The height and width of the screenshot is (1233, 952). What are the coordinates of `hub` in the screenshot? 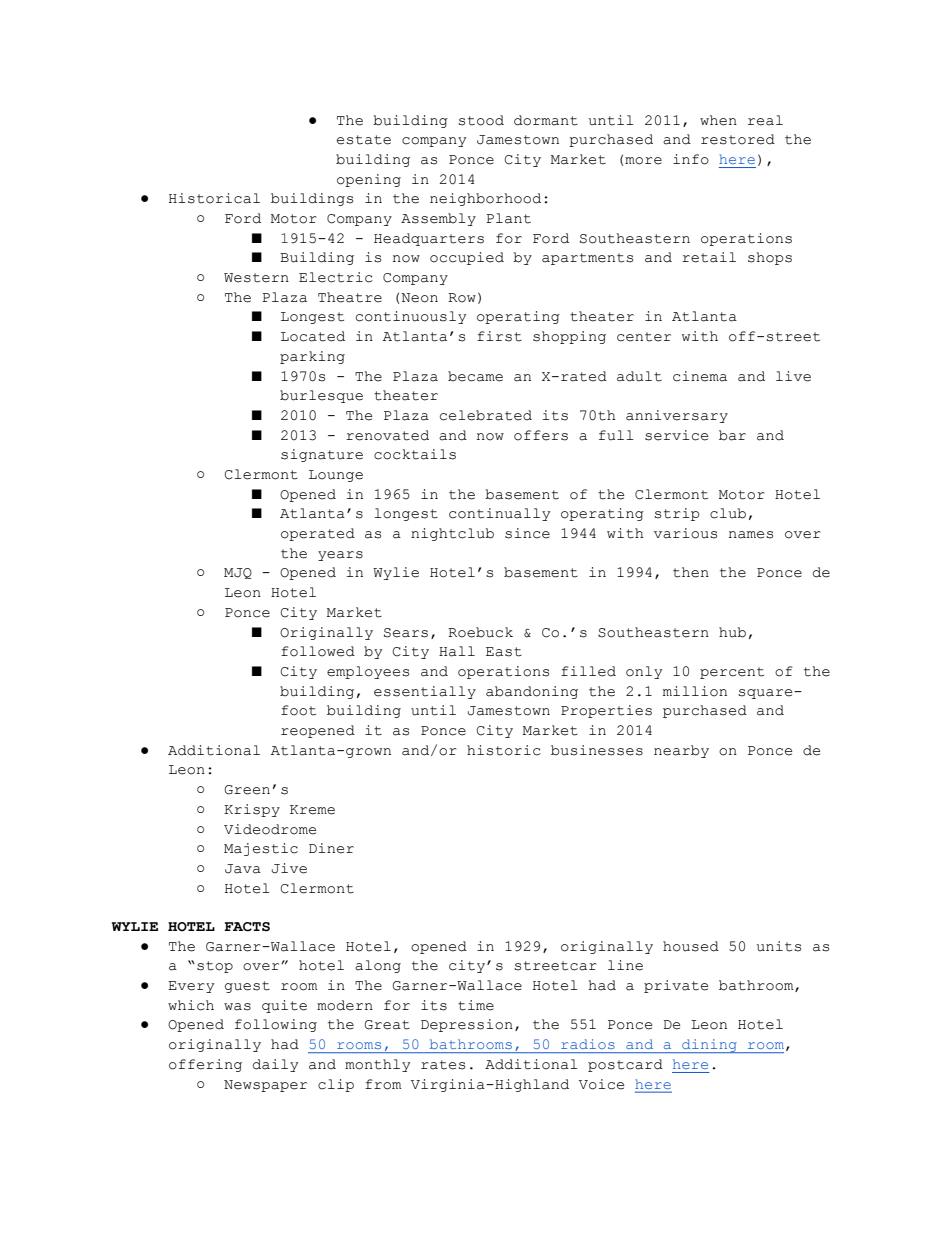 It's located at (732, 632).
